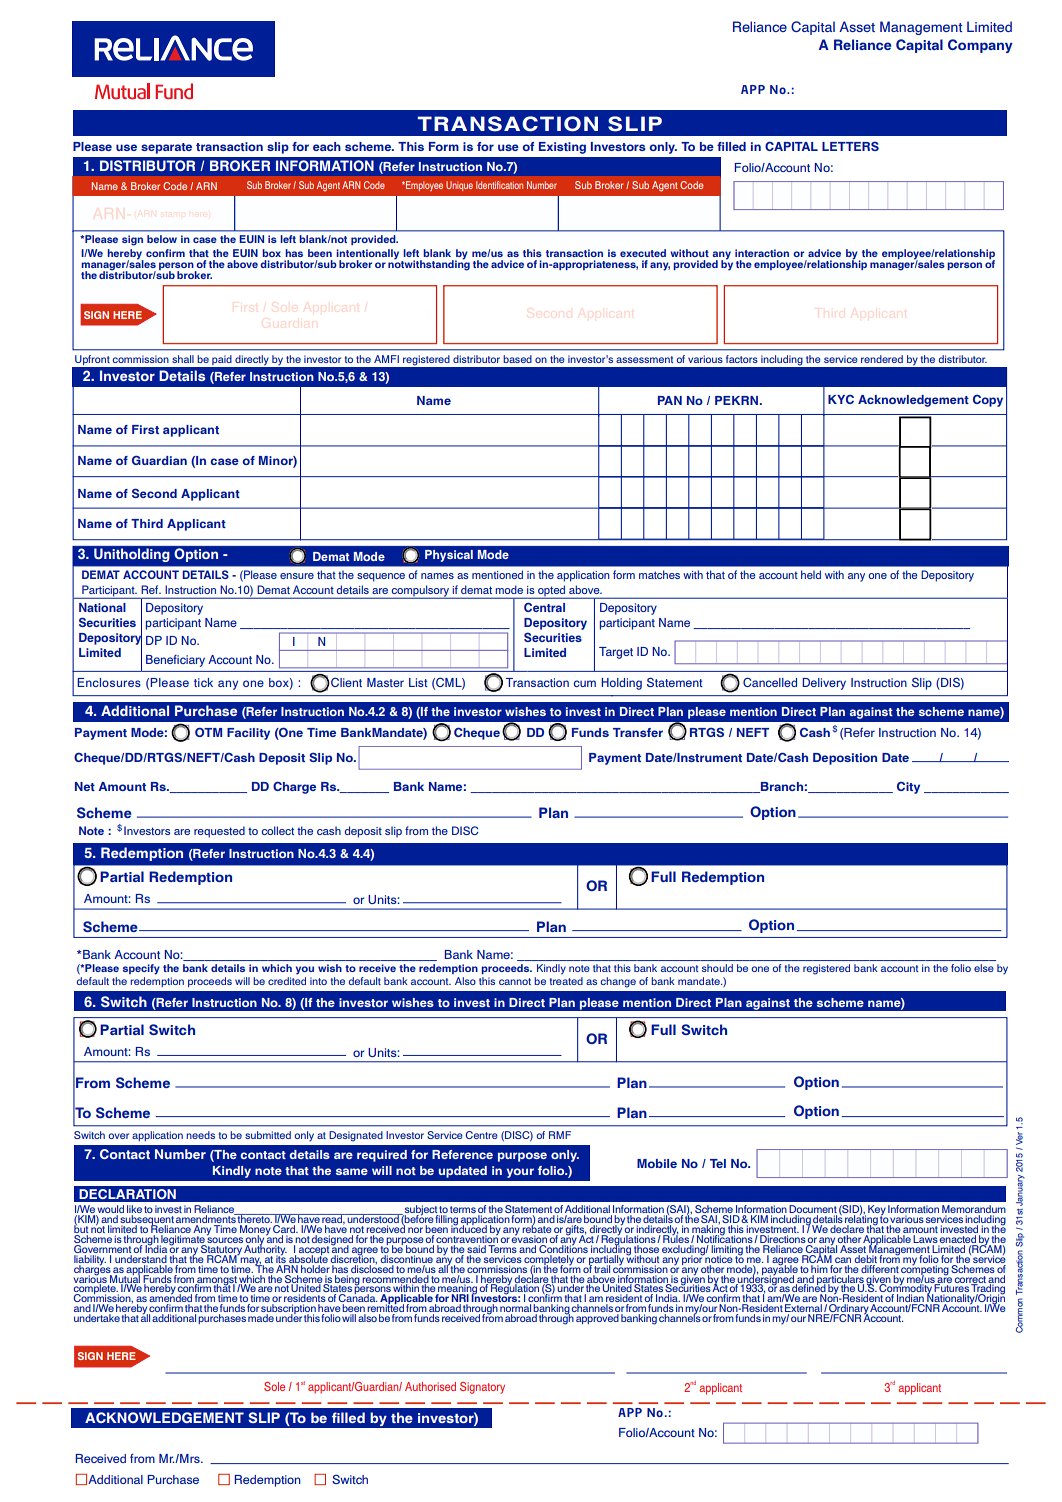 Image resolution: width=1062 pixels, height=1502 pixels. I want to click on held, so click(811, 574).
